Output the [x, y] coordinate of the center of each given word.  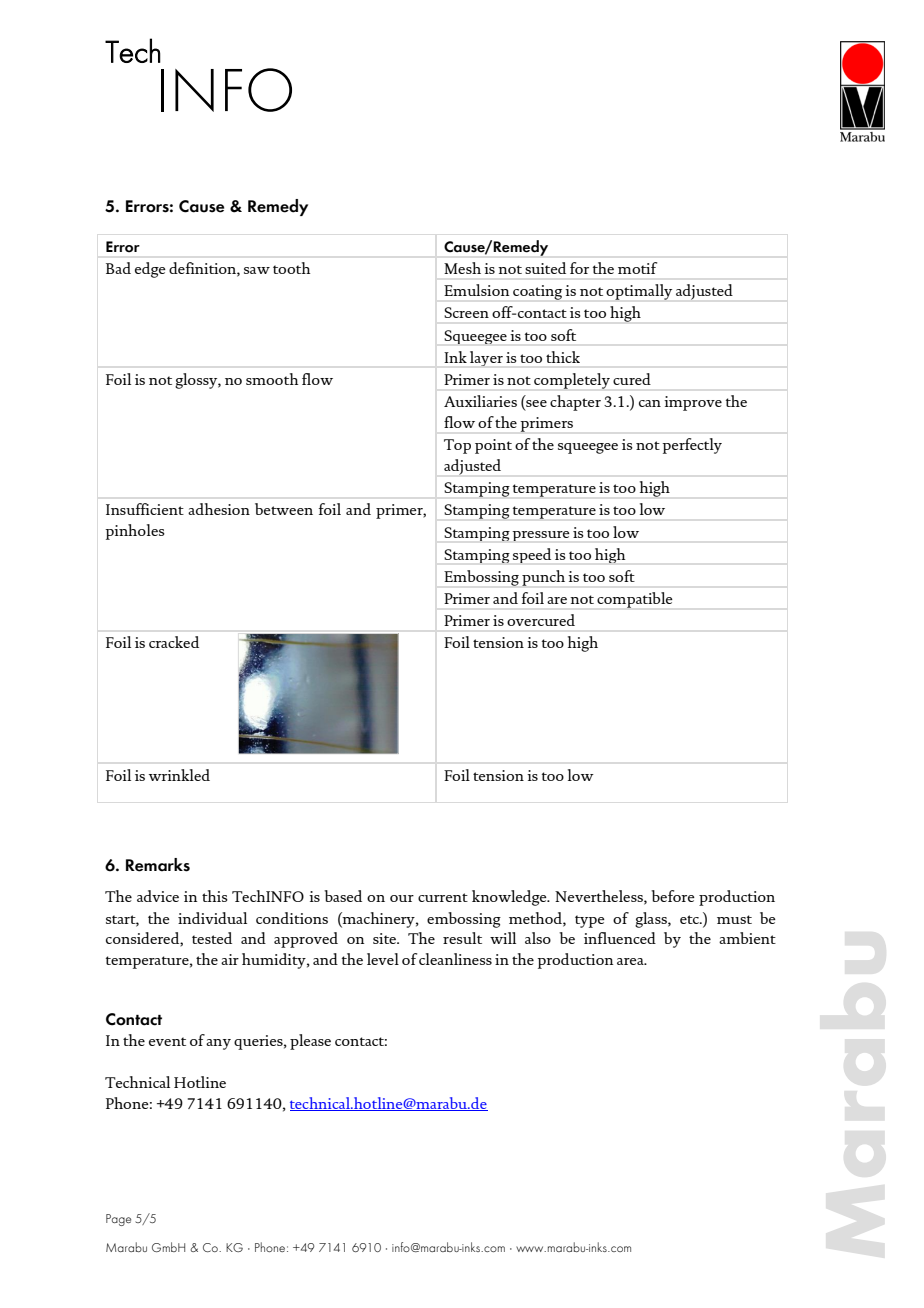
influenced [620, 938]
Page [118, 1220]
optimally [639, 292]
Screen [466, 312]
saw [257, 270]
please [310, 1042]
